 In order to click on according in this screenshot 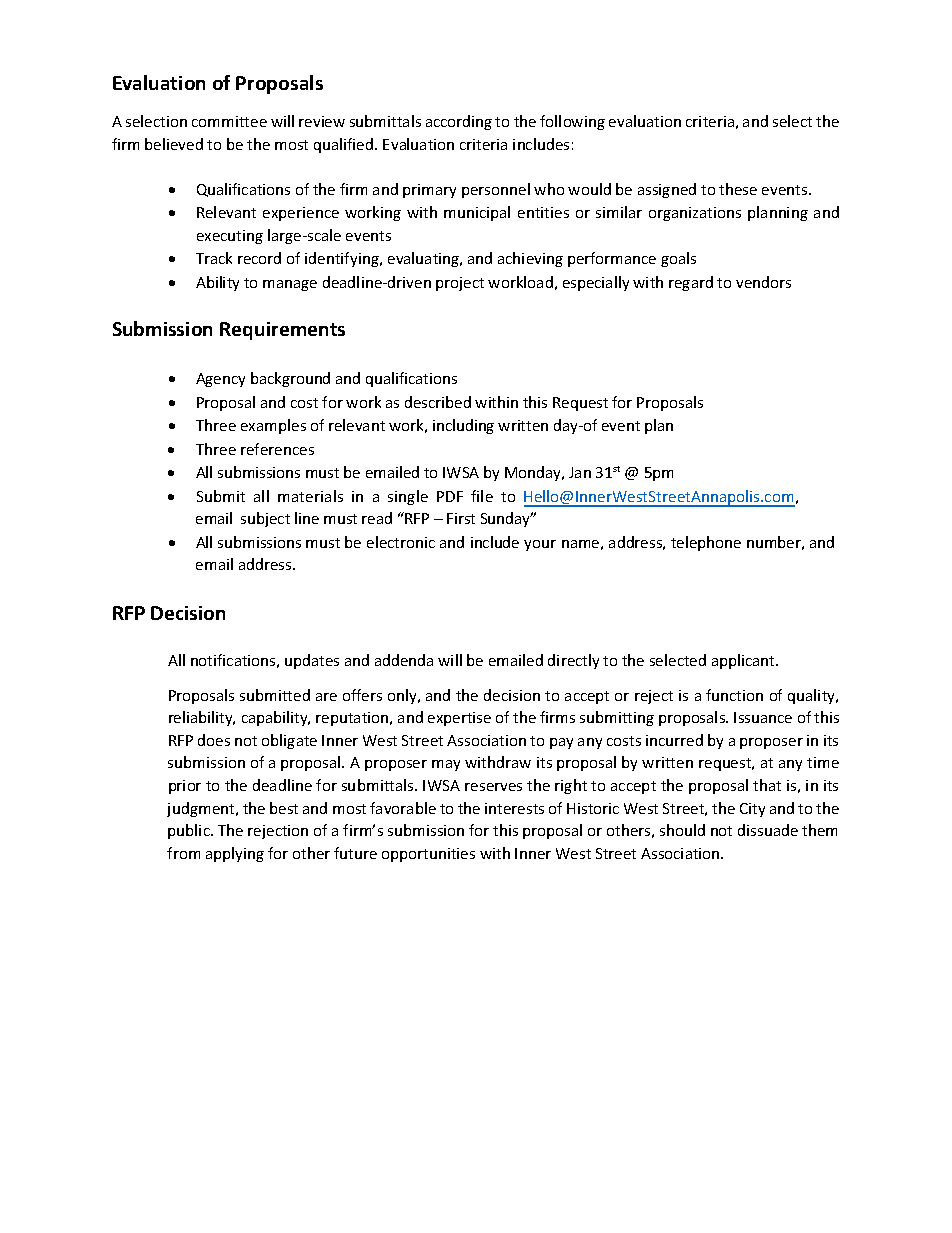, I will do `click(459, 122)`.
